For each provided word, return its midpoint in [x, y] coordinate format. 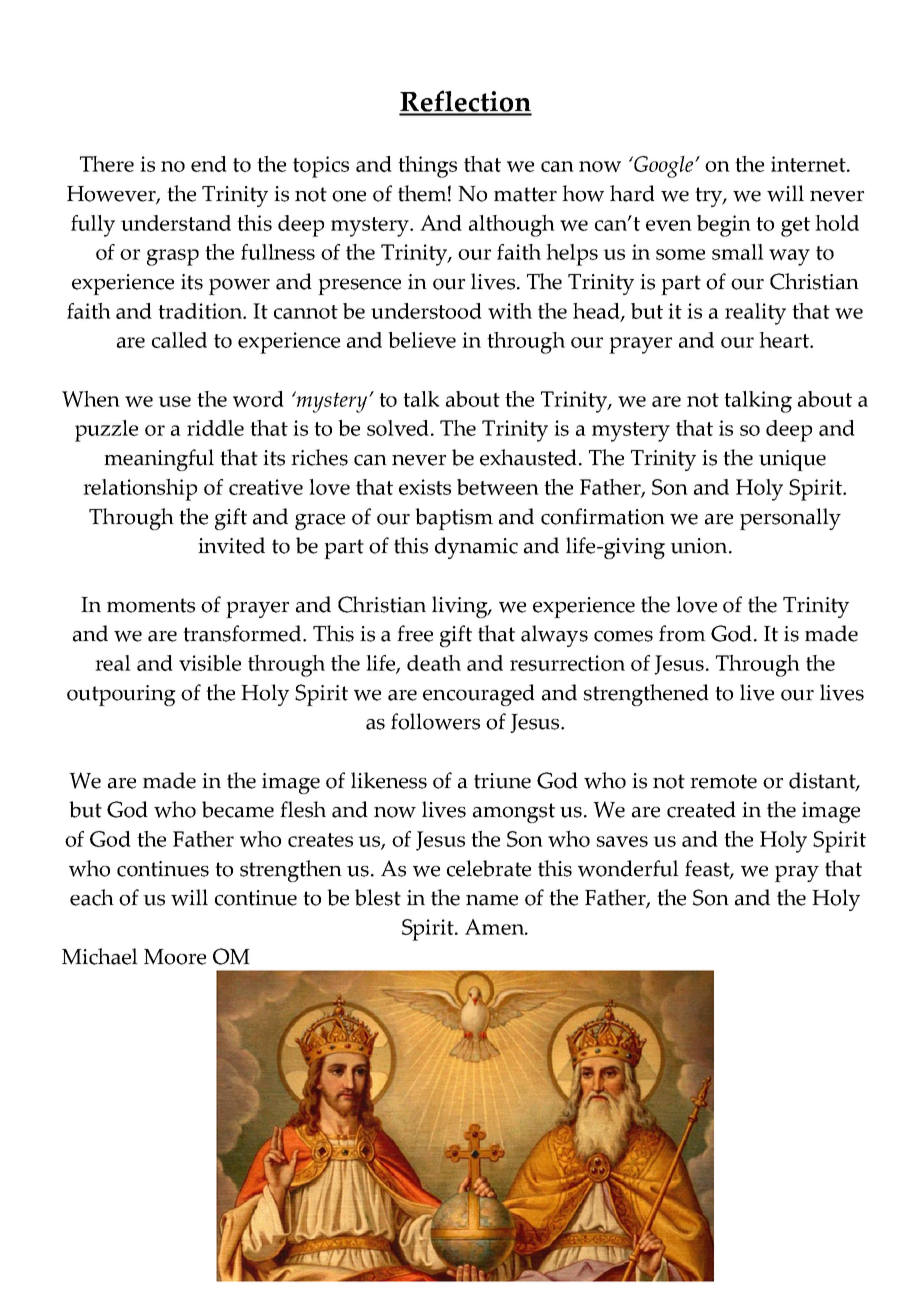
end [209, 164]
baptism [454, 519]
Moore [175, 957]
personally [790, 519]
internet [809, 164]
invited [231, 545]
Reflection [465, 102]
